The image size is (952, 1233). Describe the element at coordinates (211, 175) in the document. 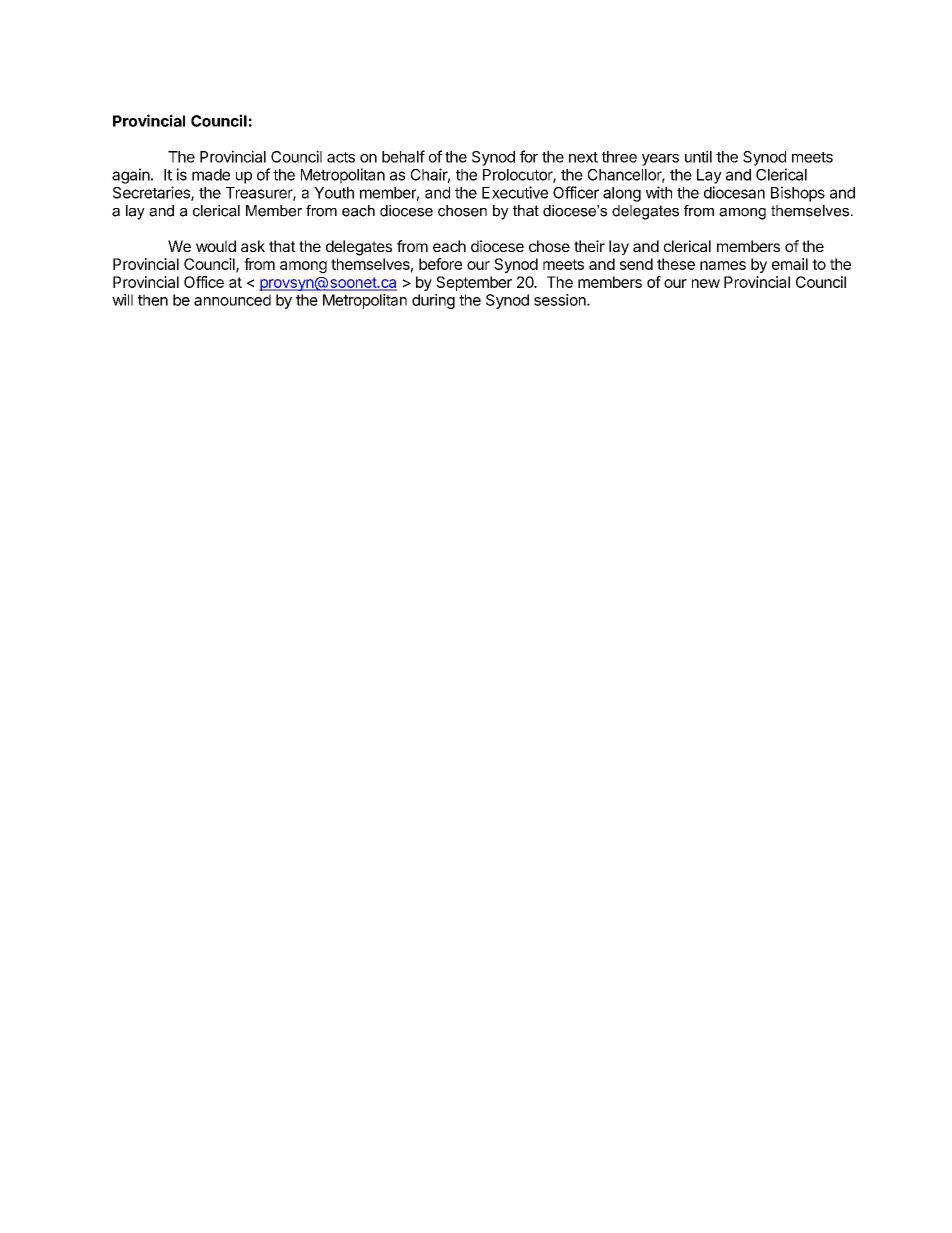

I see `made` at that location.
